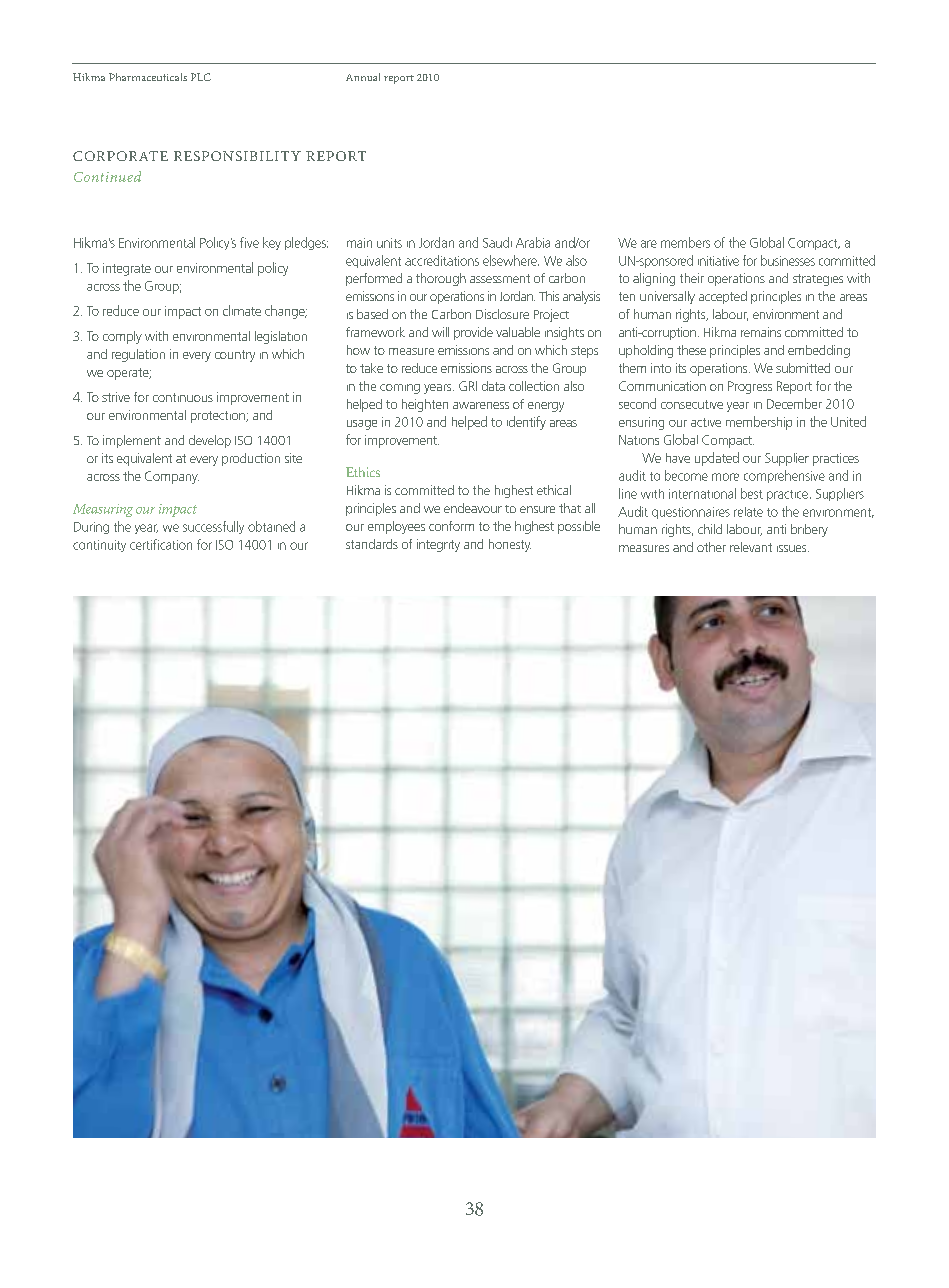 Image resolution: width=949 pixels, height=1288 pixels. What do you see at coordinates (751, 547) in the document?
I see `relevant` at bounding box center [751, 547].
